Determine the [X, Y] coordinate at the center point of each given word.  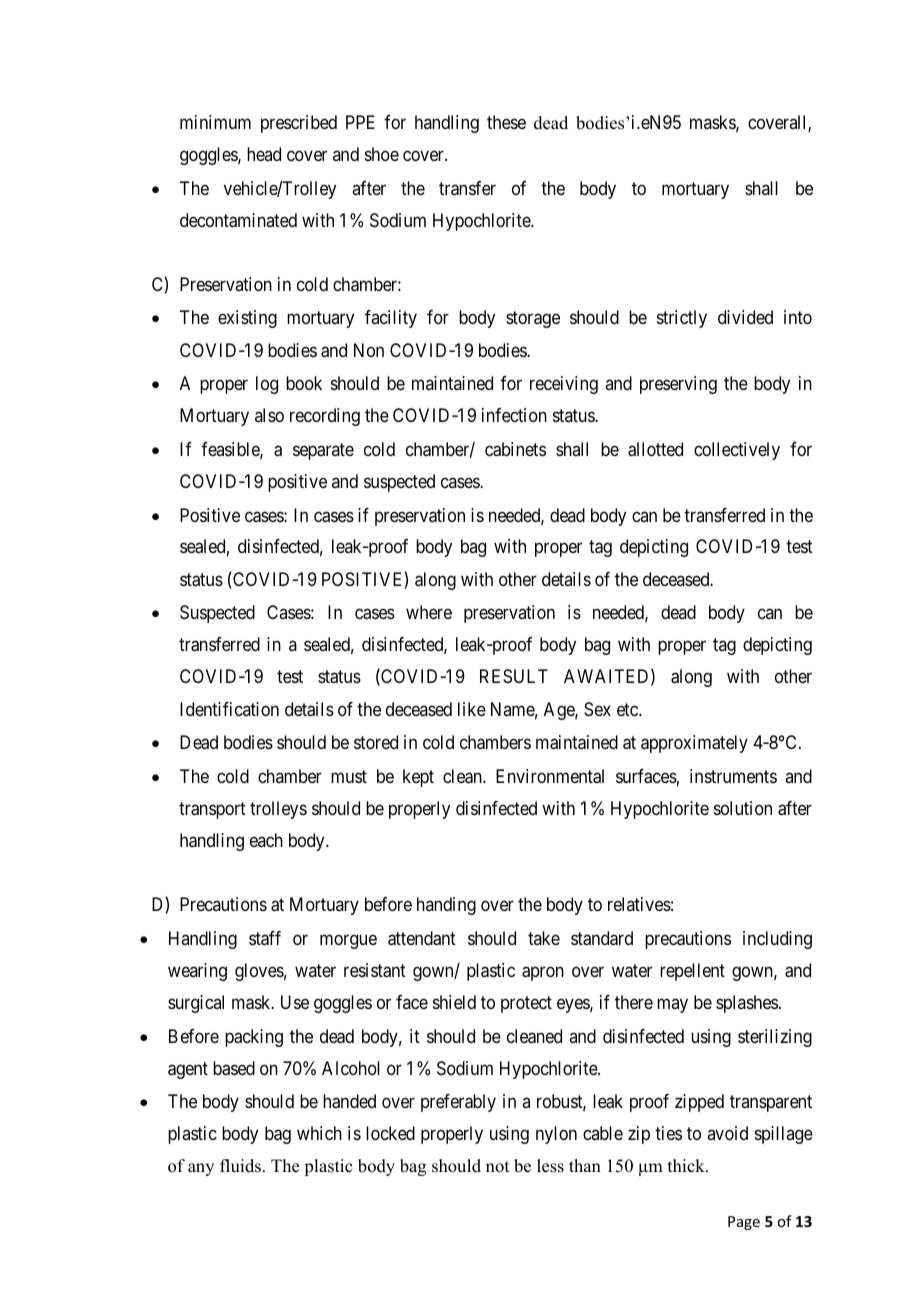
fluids [240, 1166]
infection [514, 415]
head [264, 154]
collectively [737, 451]
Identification [229, 709]
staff [265, 938]
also [269, 415]
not [497, 1167]
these [506, 122]
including [777, 940]
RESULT [514, 676]
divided [745, 317]
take [544, 938]
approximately [694, 744]
